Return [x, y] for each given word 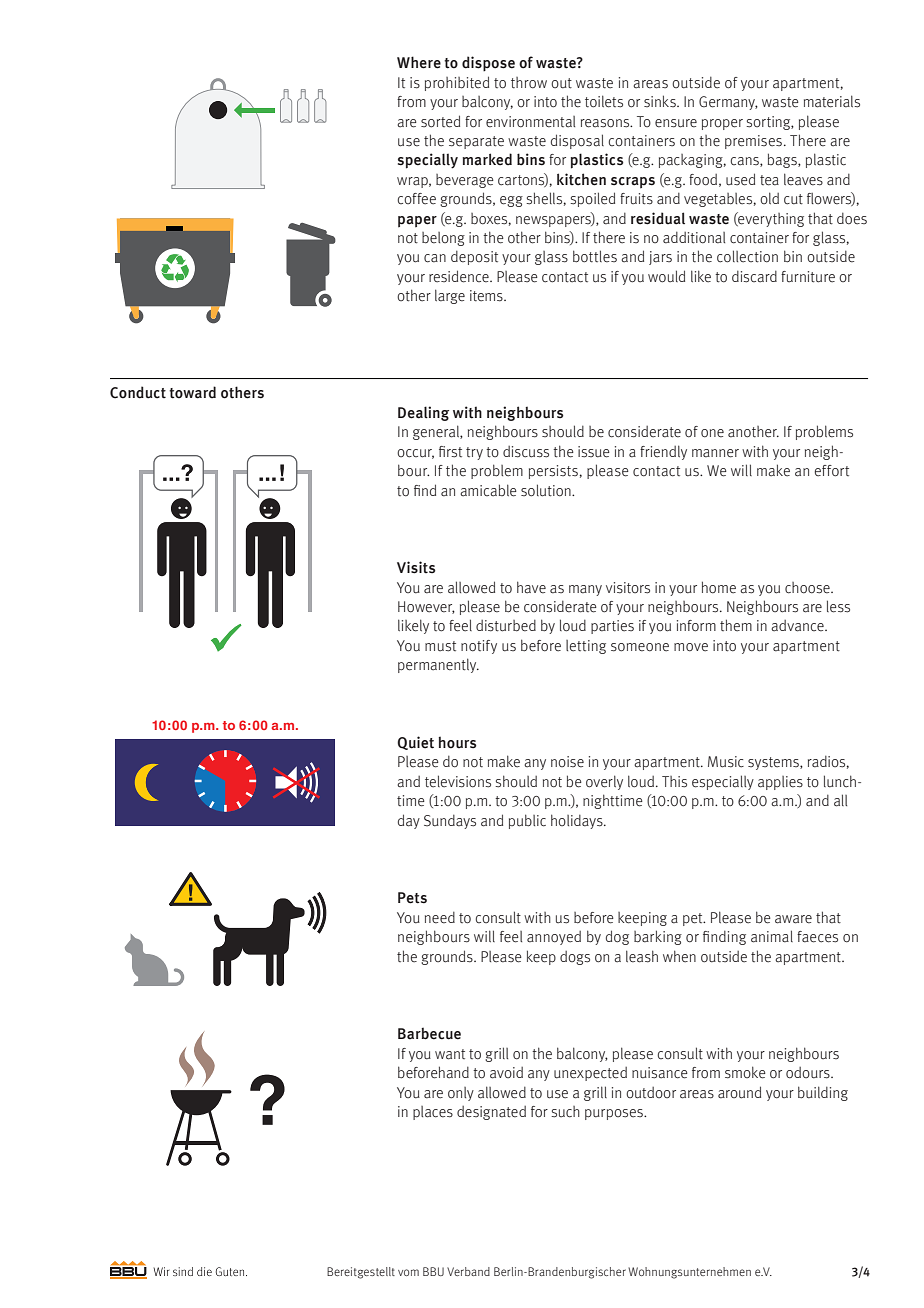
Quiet [415, 743]
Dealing [423, 413]
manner [715, 453]
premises [753, 142]
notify [479, 647]
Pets [412, 898]
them [736, 625]
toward [192, 392]
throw [529, 83]
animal [772, 936]
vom [408, 1272]
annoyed [554, 938]
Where [419, 62]
